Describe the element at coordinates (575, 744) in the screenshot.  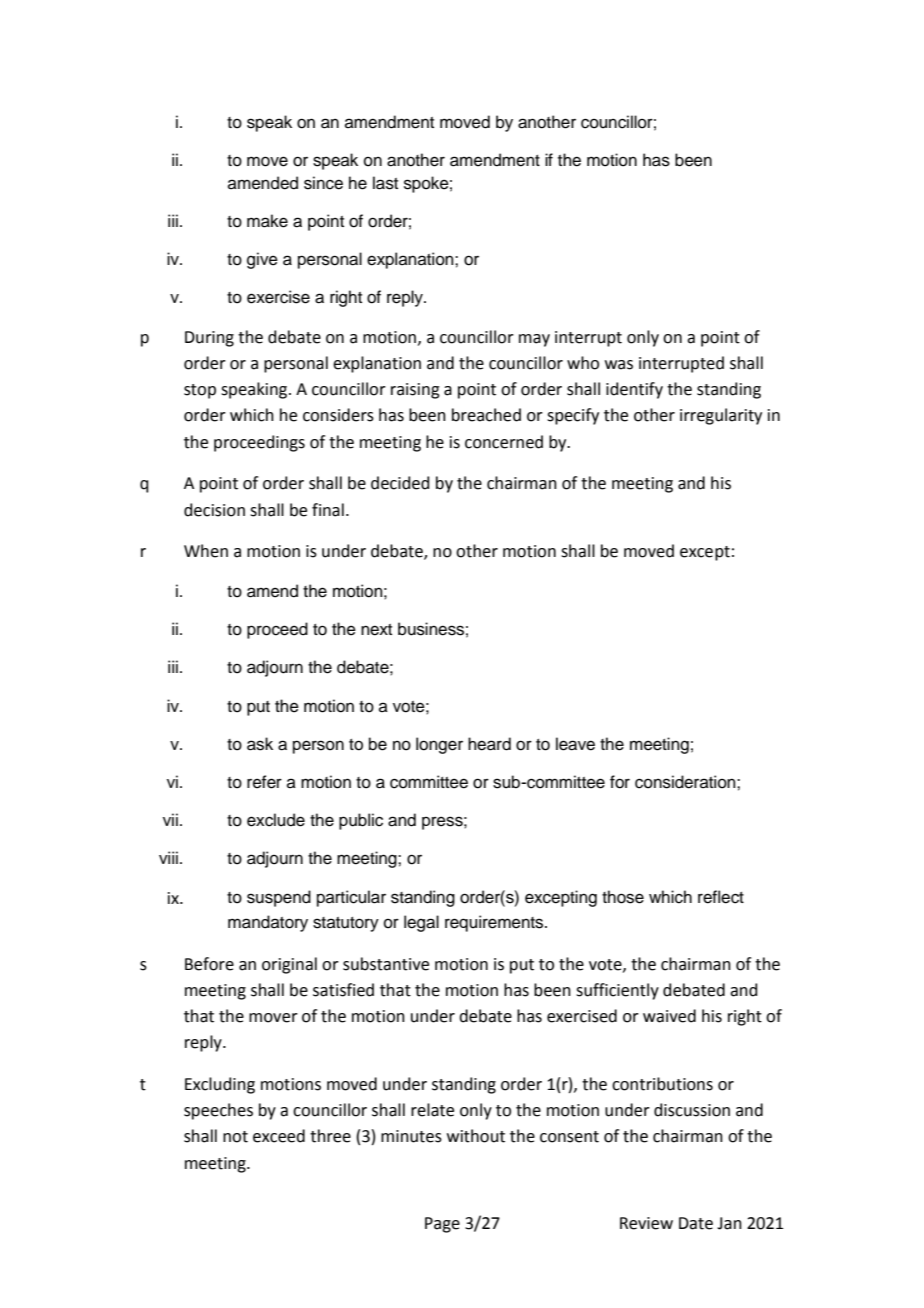
I see `leave` at that location.
